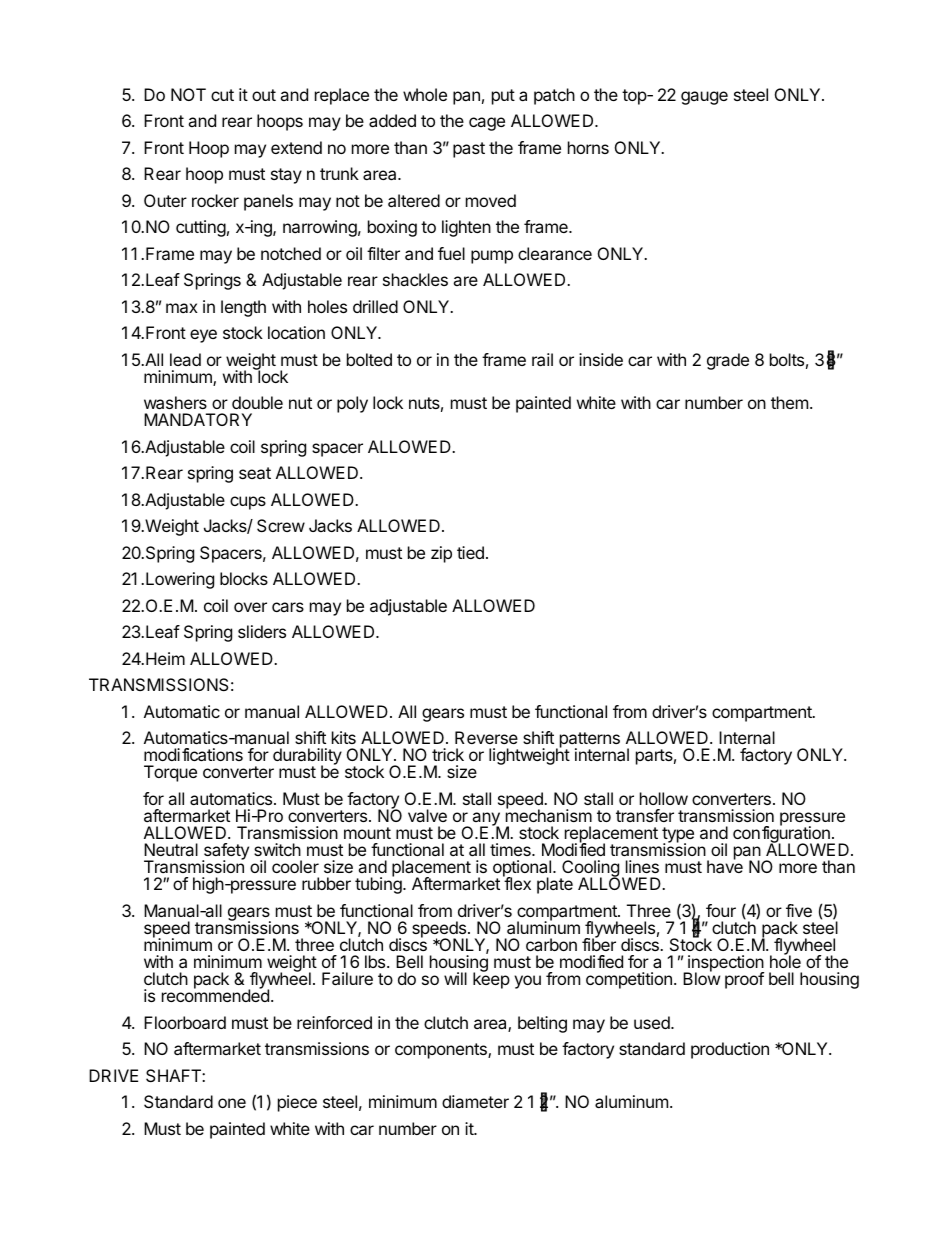  I want to click on grade, so click(728, 361).
